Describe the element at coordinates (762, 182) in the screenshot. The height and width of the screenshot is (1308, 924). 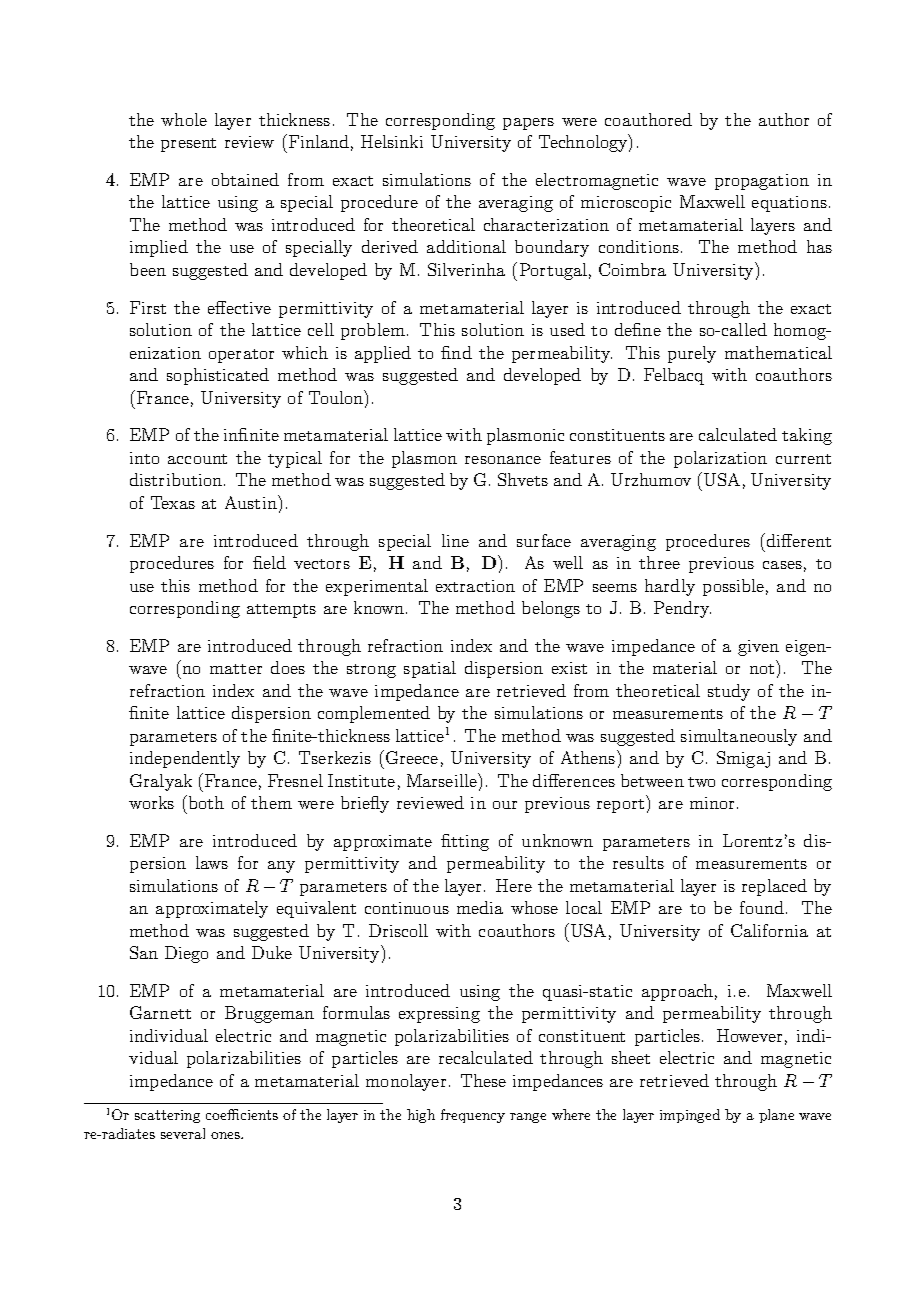
I see `propagation` at that location.
